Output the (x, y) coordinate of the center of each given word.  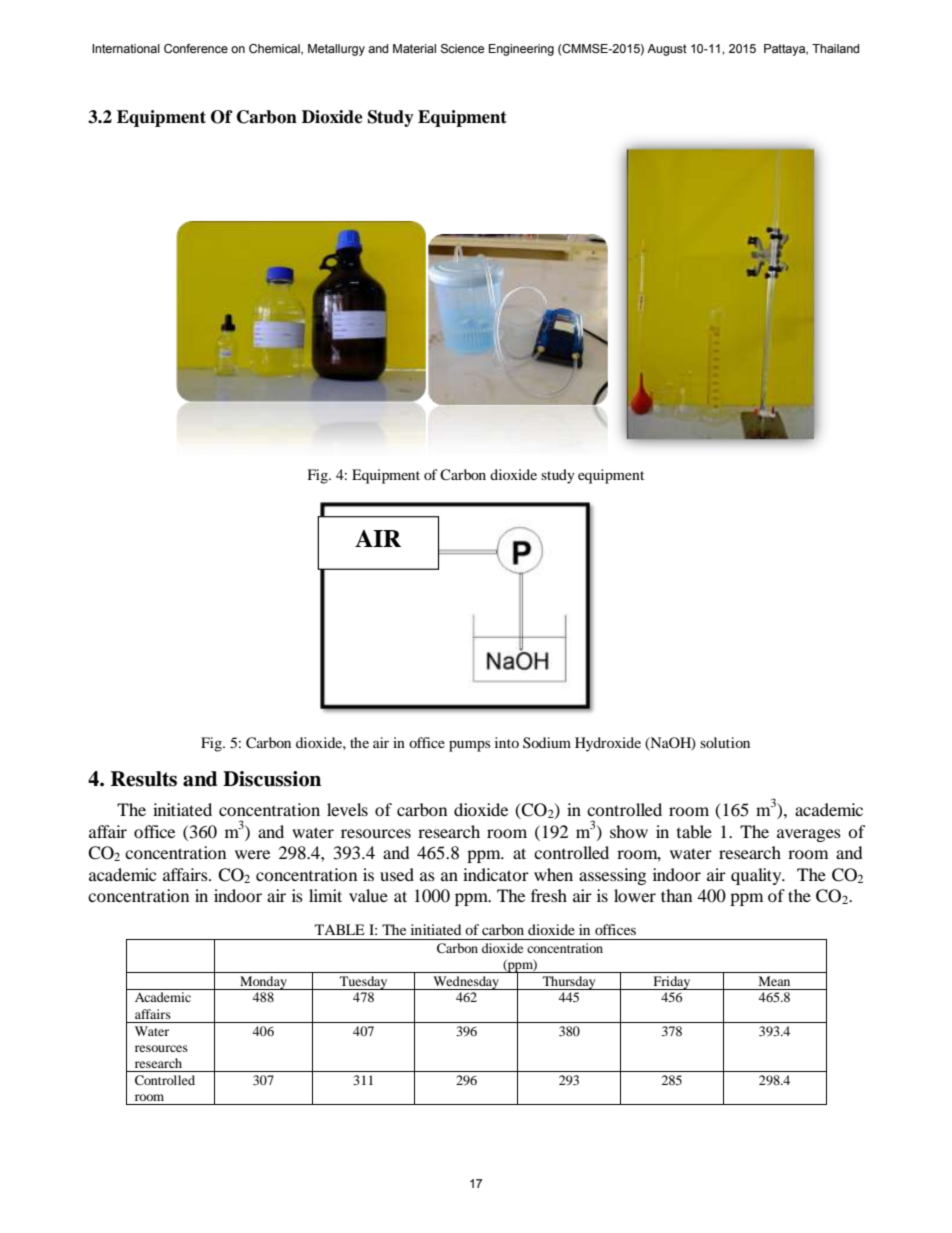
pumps (469, 746)
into (507, 742)
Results (144, 779)
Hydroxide (608, 744)
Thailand (835, 48)
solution (725, 742)
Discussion (272, 779)
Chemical (275, 49)
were (252, 854)
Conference (196, 48)
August (667, 50)
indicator (496, 874)
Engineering (521, 50)
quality (757, 876)
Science (462, 48)
